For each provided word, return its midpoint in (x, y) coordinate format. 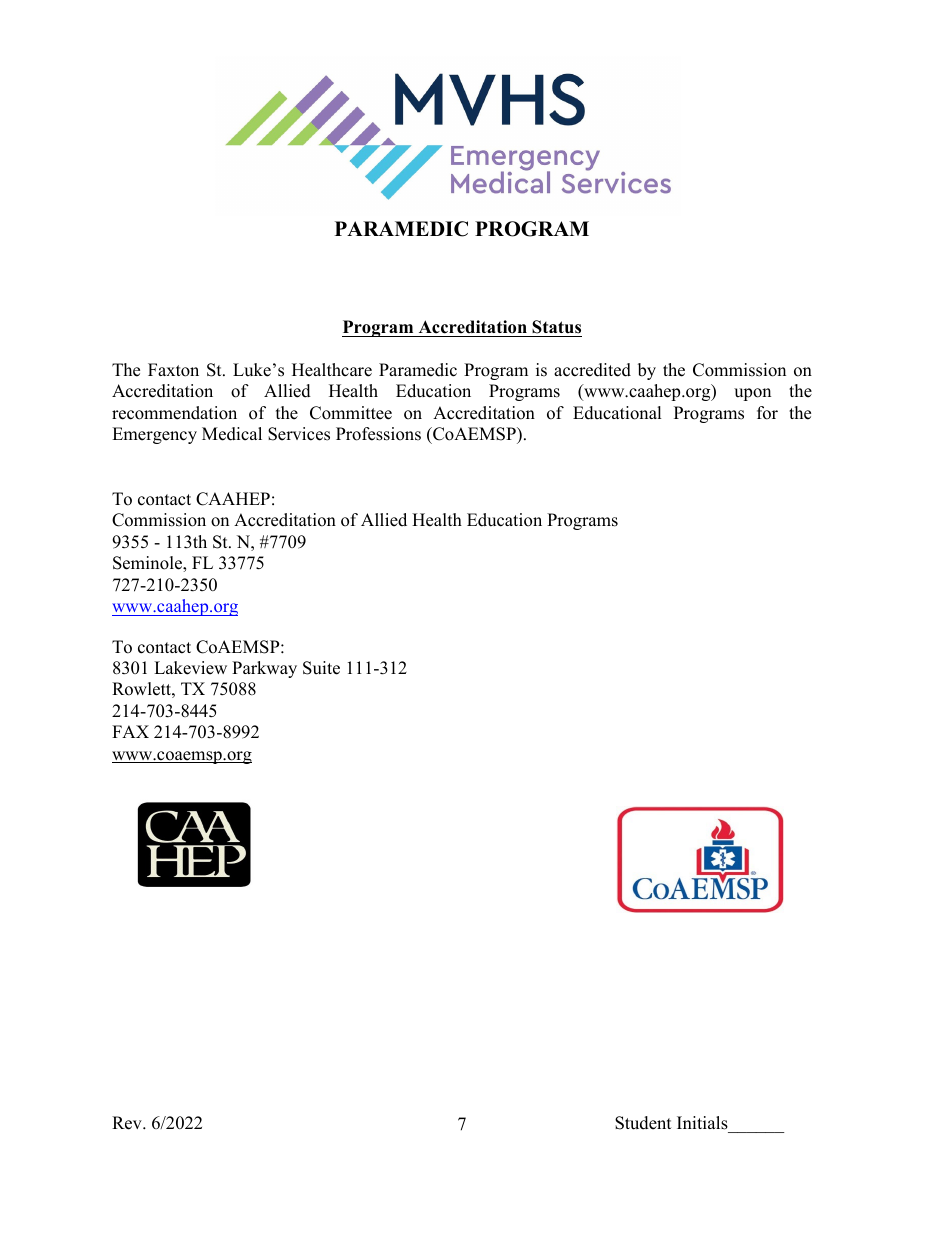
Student (643, 1123)
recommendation (174, 413)
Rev (128, 1123)
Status (556, 327)
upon (752, 394)
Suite (321, 668)
